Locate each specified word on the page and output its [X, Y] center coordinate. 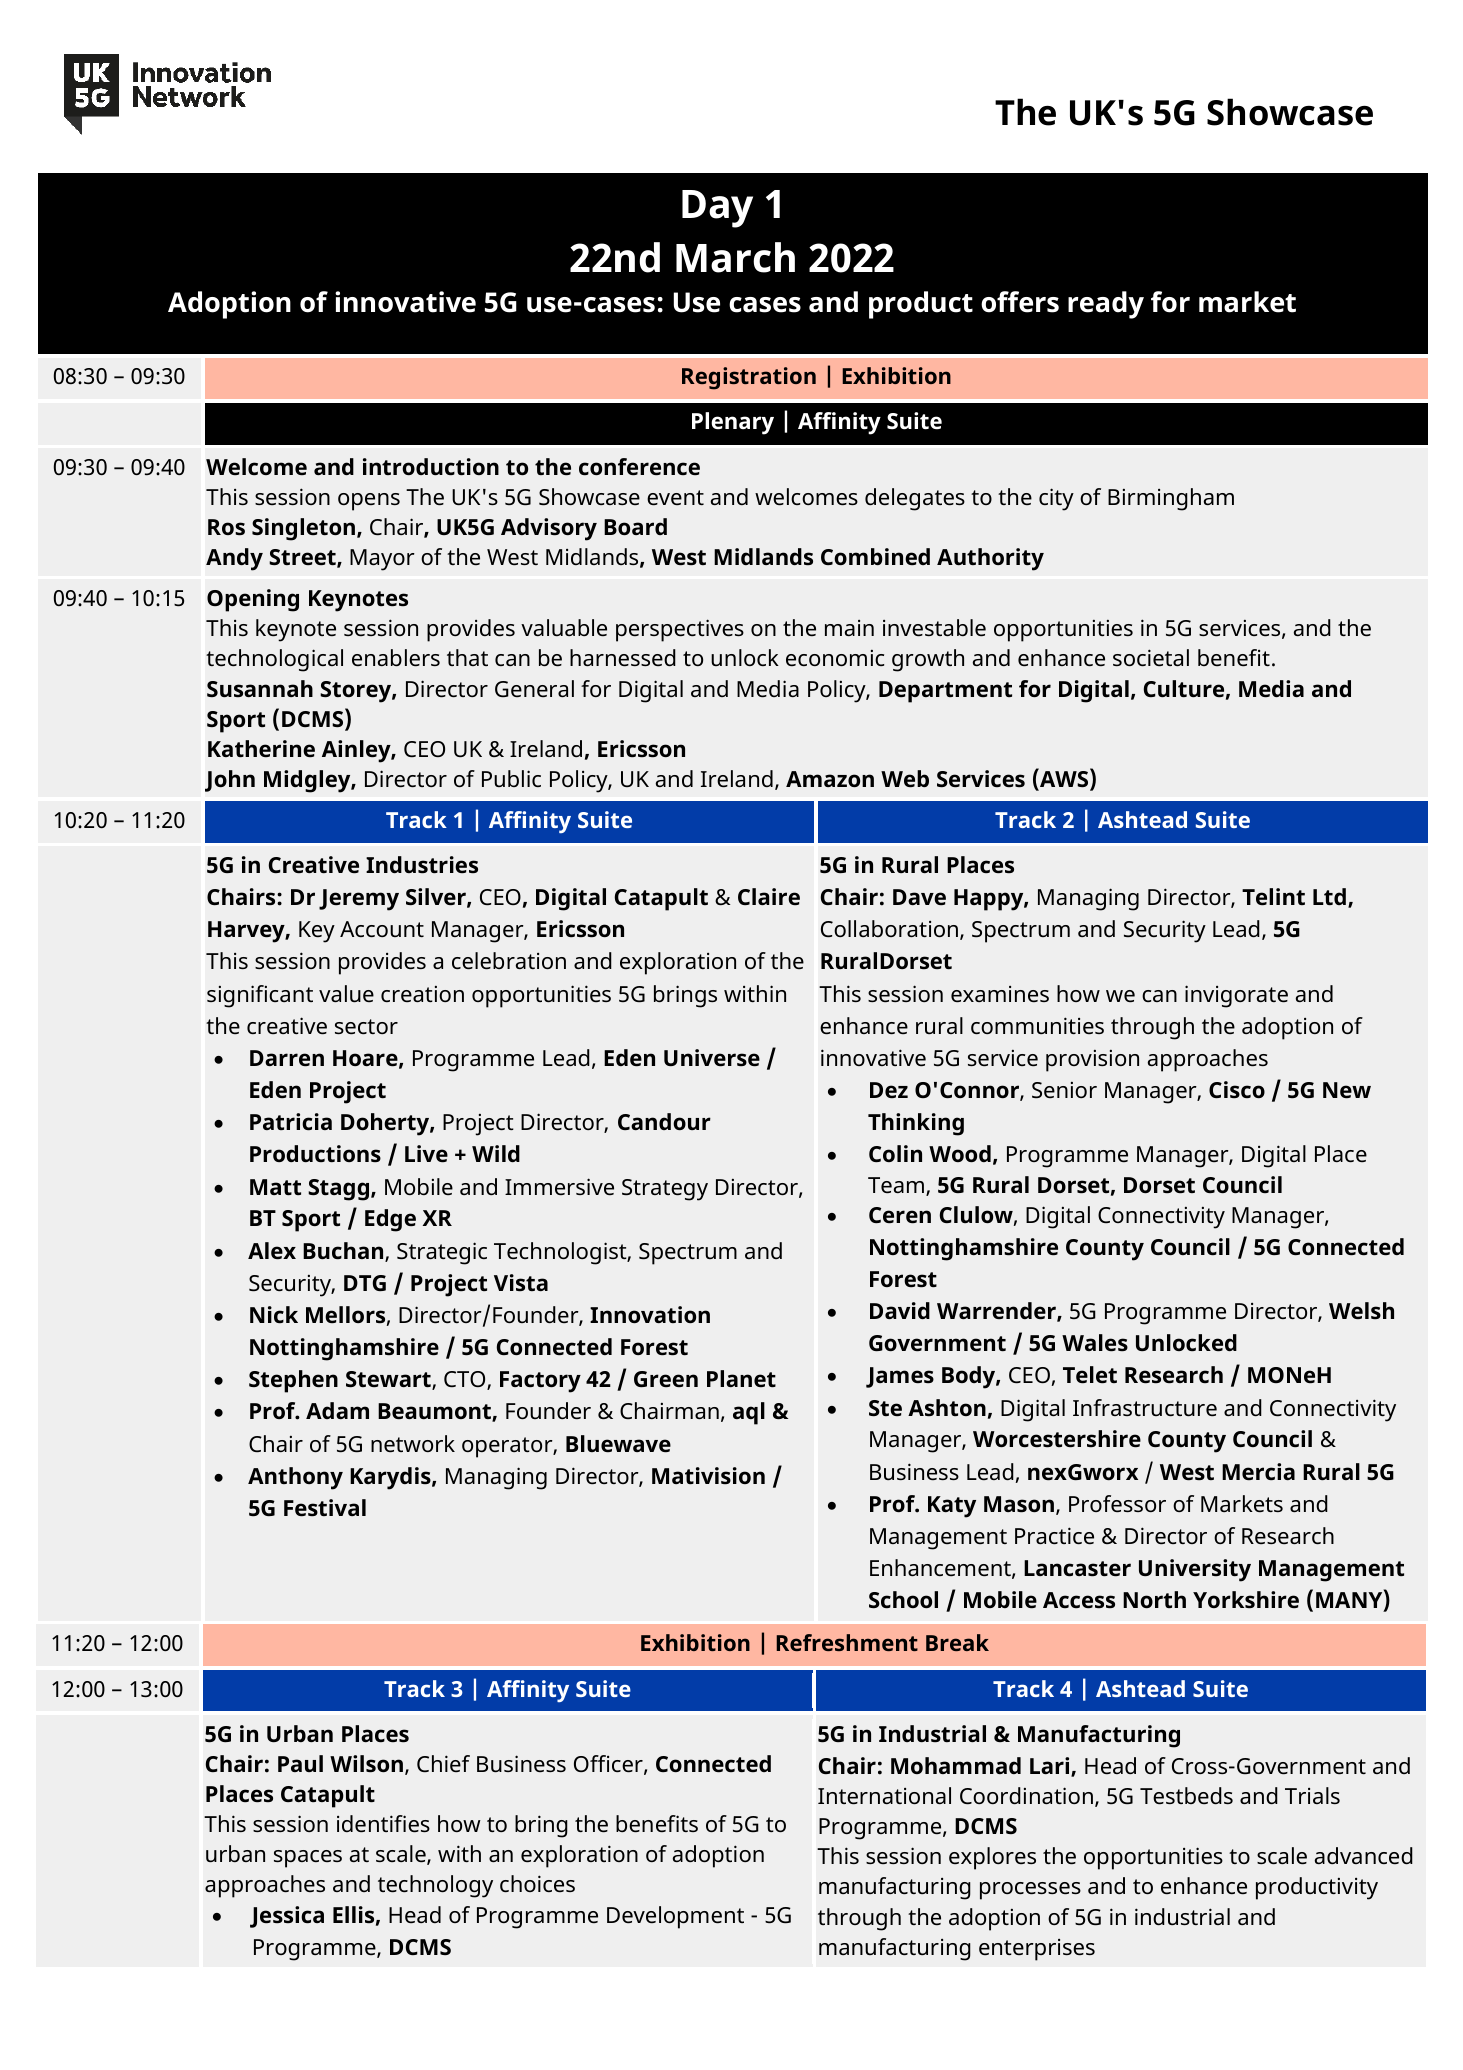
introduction [431, 467]
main [849, 628]
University [1195, 1570]
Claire [769, 896]
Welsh [1361, 1311]
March [735, 257]
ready [1106, 305]
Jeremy [359, 900]
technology [435, 1886]
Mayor [382, 560]
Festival [325, 1508]
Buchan [344, 1252]
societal [1151, 658]
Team [897, 1186]
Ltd [1329, 896]
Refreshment [847, 1642]
